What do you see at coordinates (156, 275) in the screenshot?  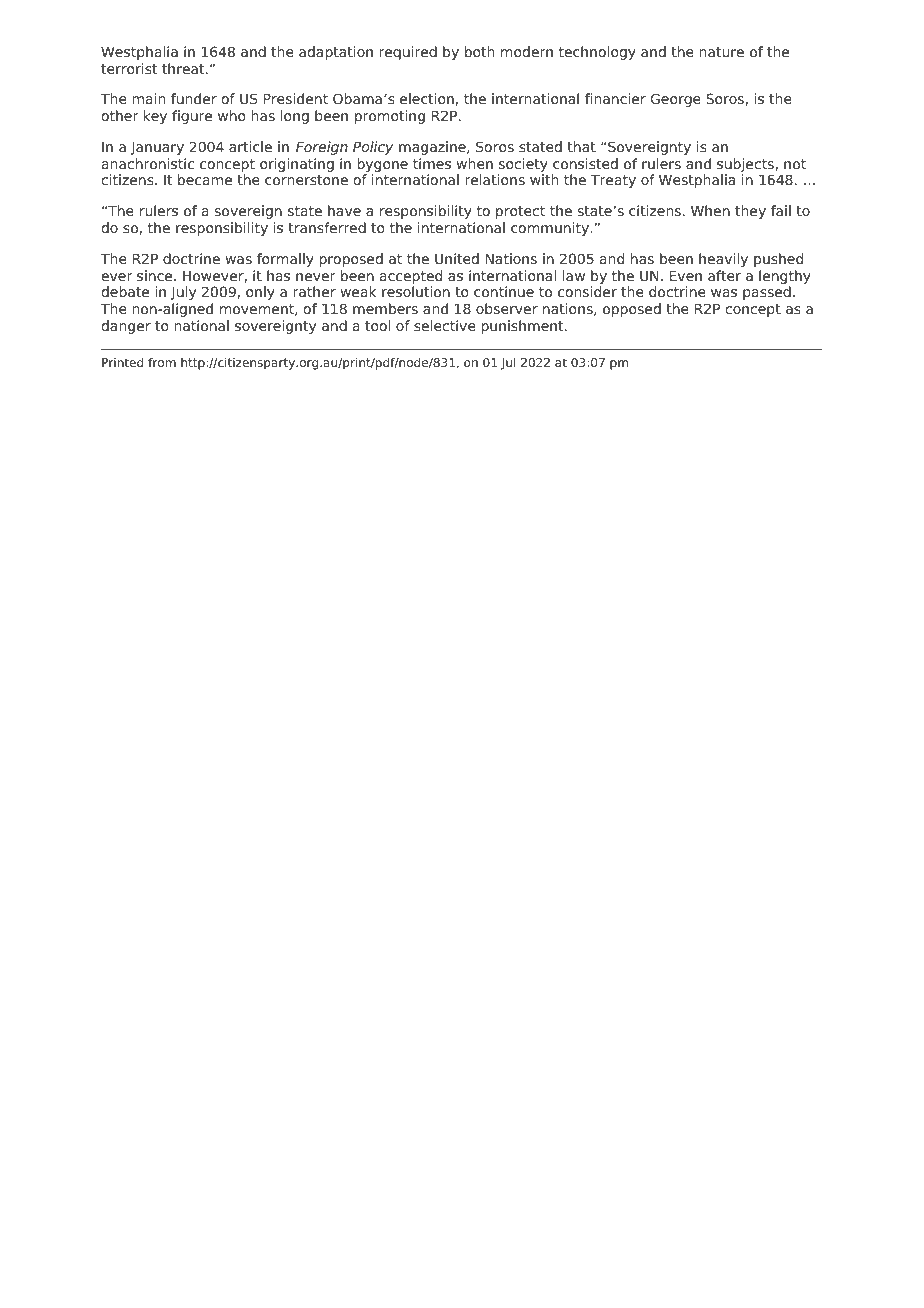 I see `since` at bounding box center [156, 275].
